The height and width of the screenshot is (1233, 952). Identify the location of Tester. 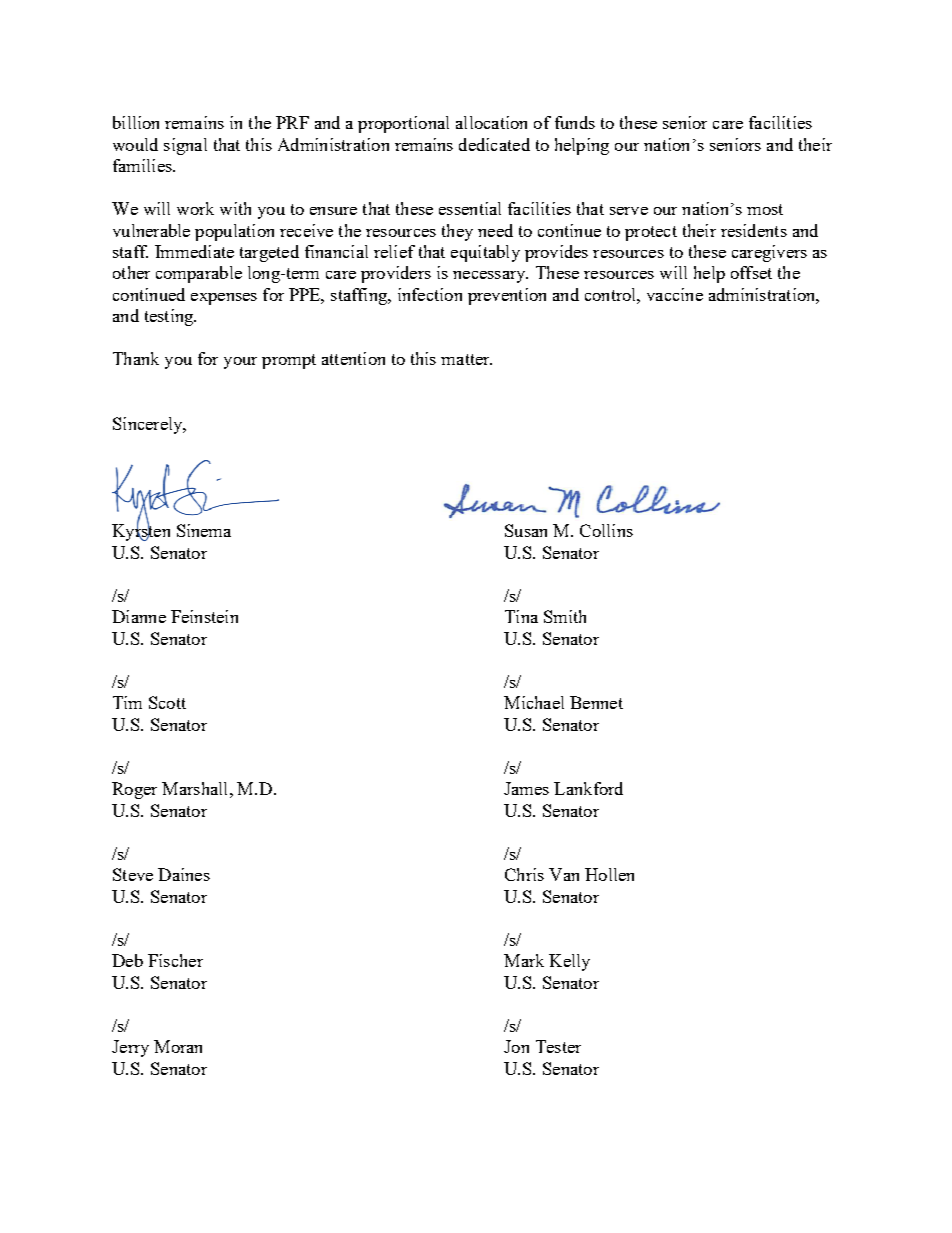
(558, 1046).
